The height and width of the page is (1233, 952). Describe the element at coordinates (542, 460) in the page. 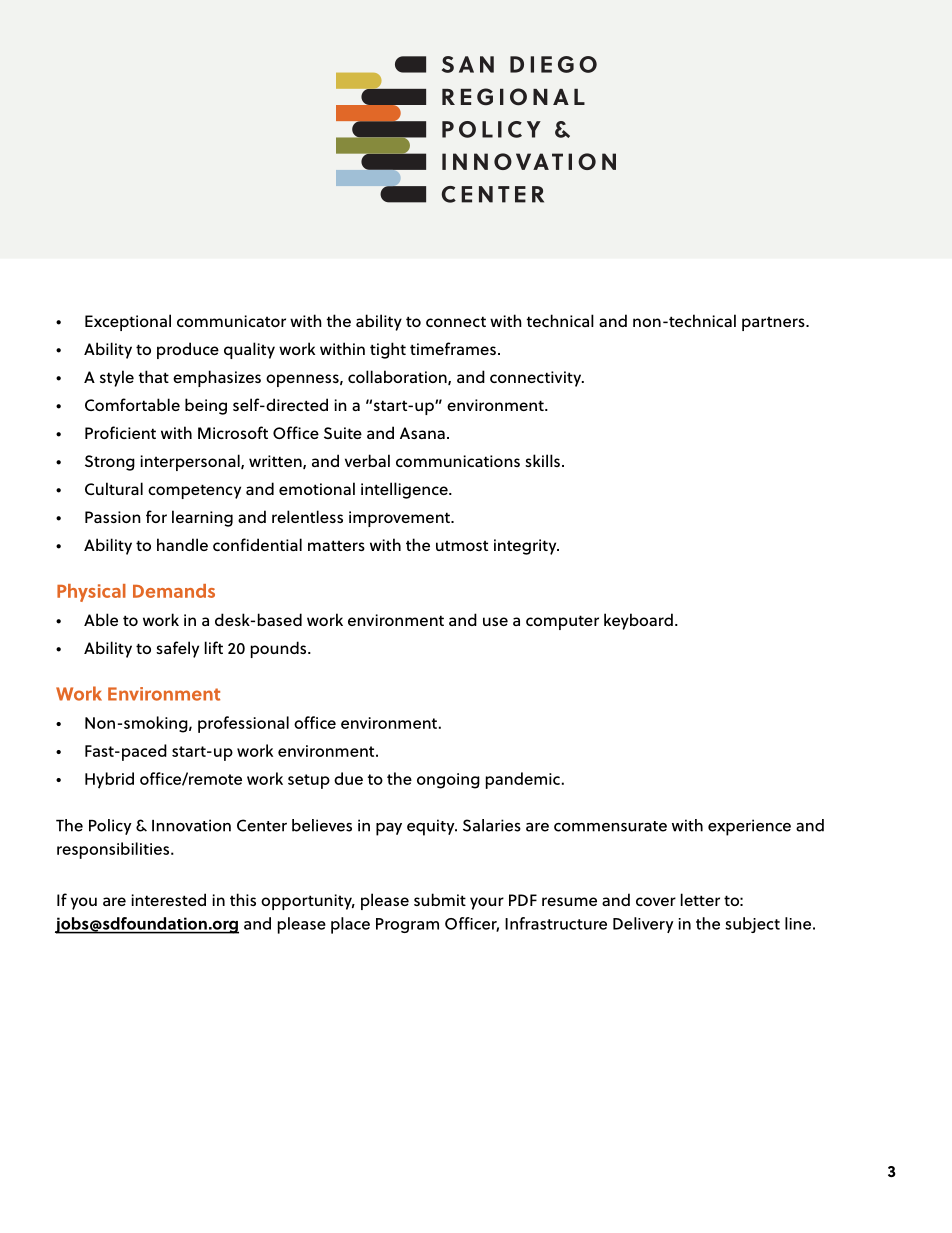

I see `skills` at that location.
